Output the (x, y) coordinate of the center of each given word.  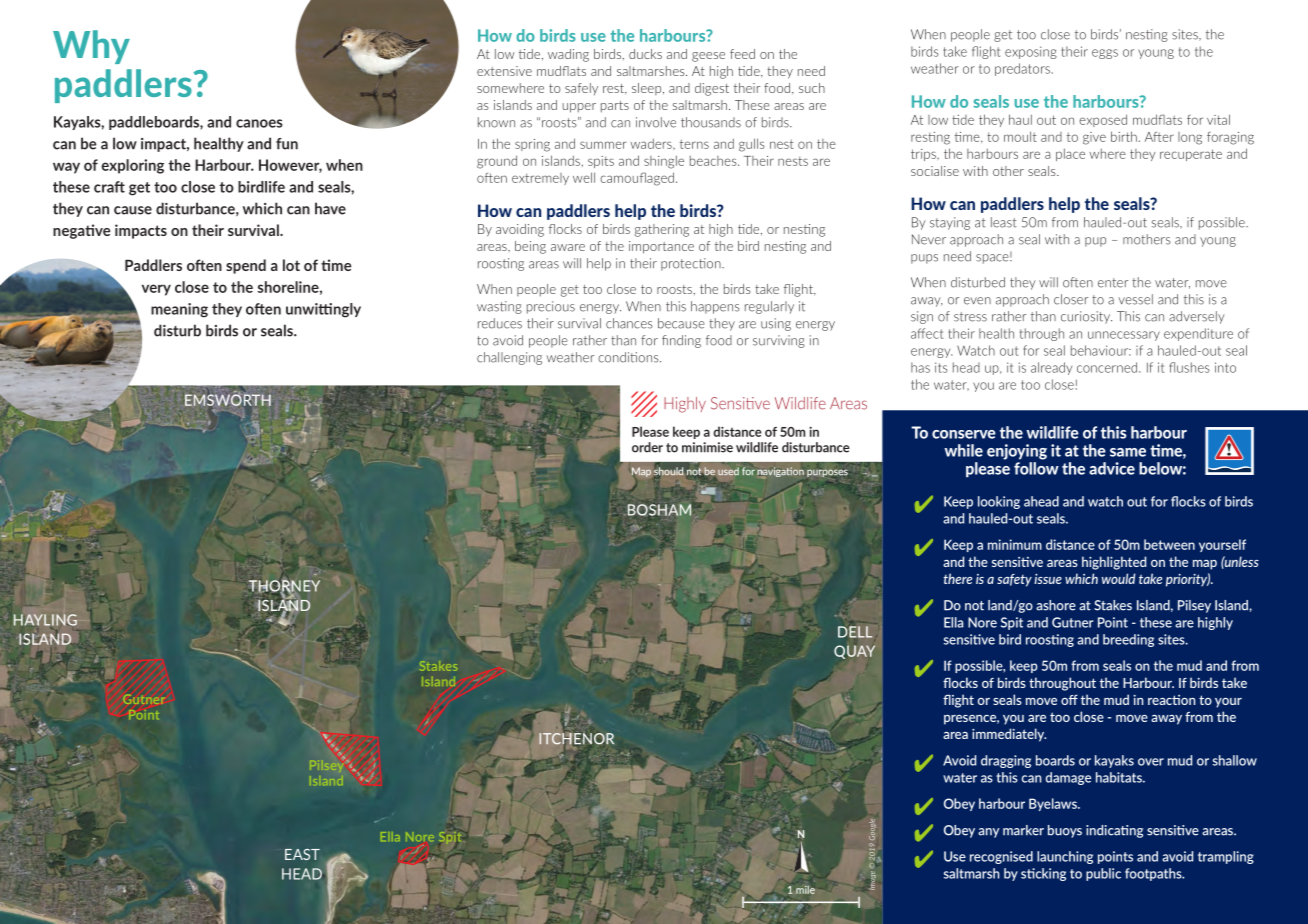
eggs (1105, 54)
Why (91, 47)
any (989, 833)
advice (1112, 468)
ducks (645, 54)
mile (805, 890)
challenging (509, 358)
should (668, 471)
